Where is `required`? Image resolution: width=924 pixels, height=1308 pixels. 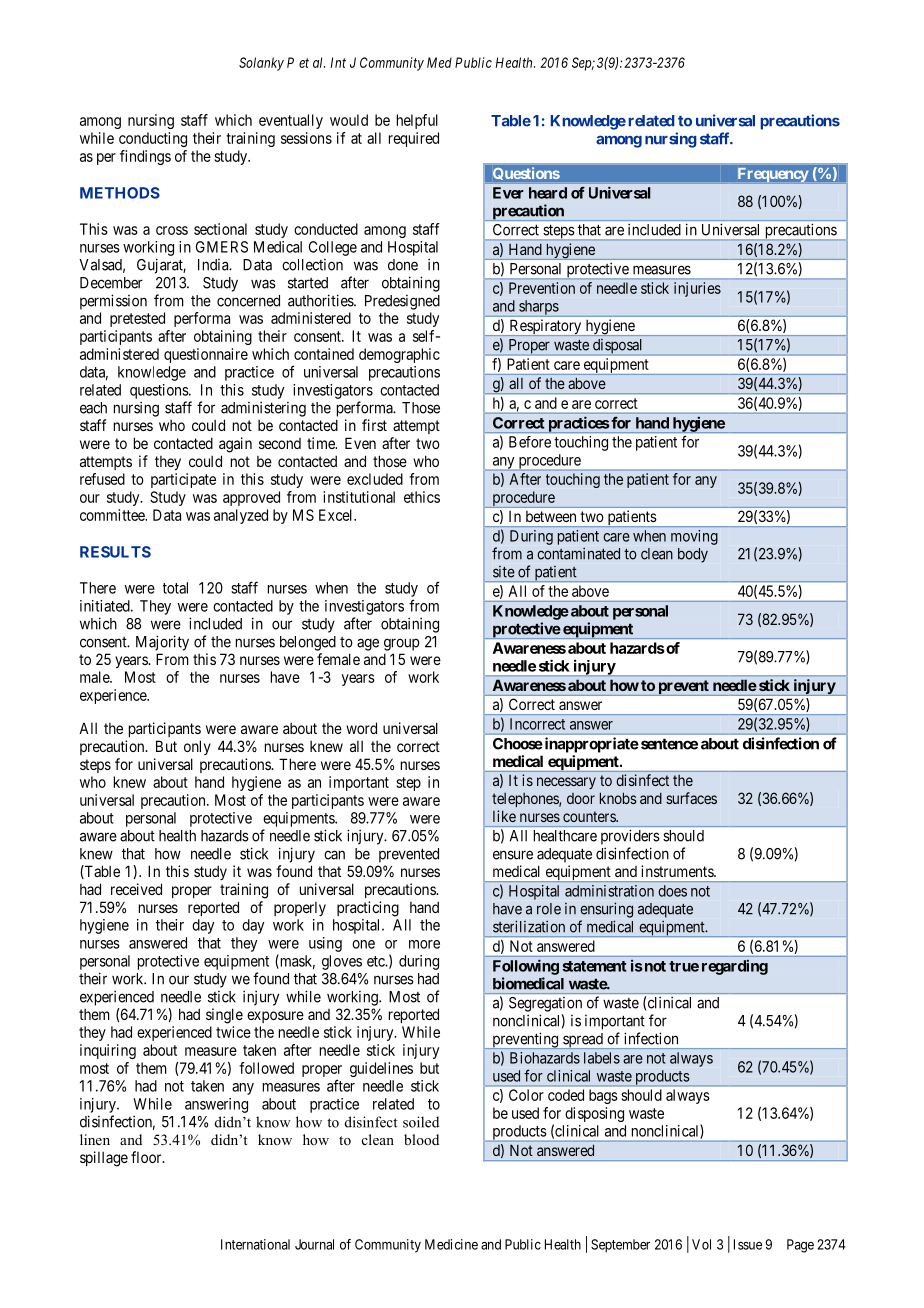
required is located at coordinates (414, 139).
